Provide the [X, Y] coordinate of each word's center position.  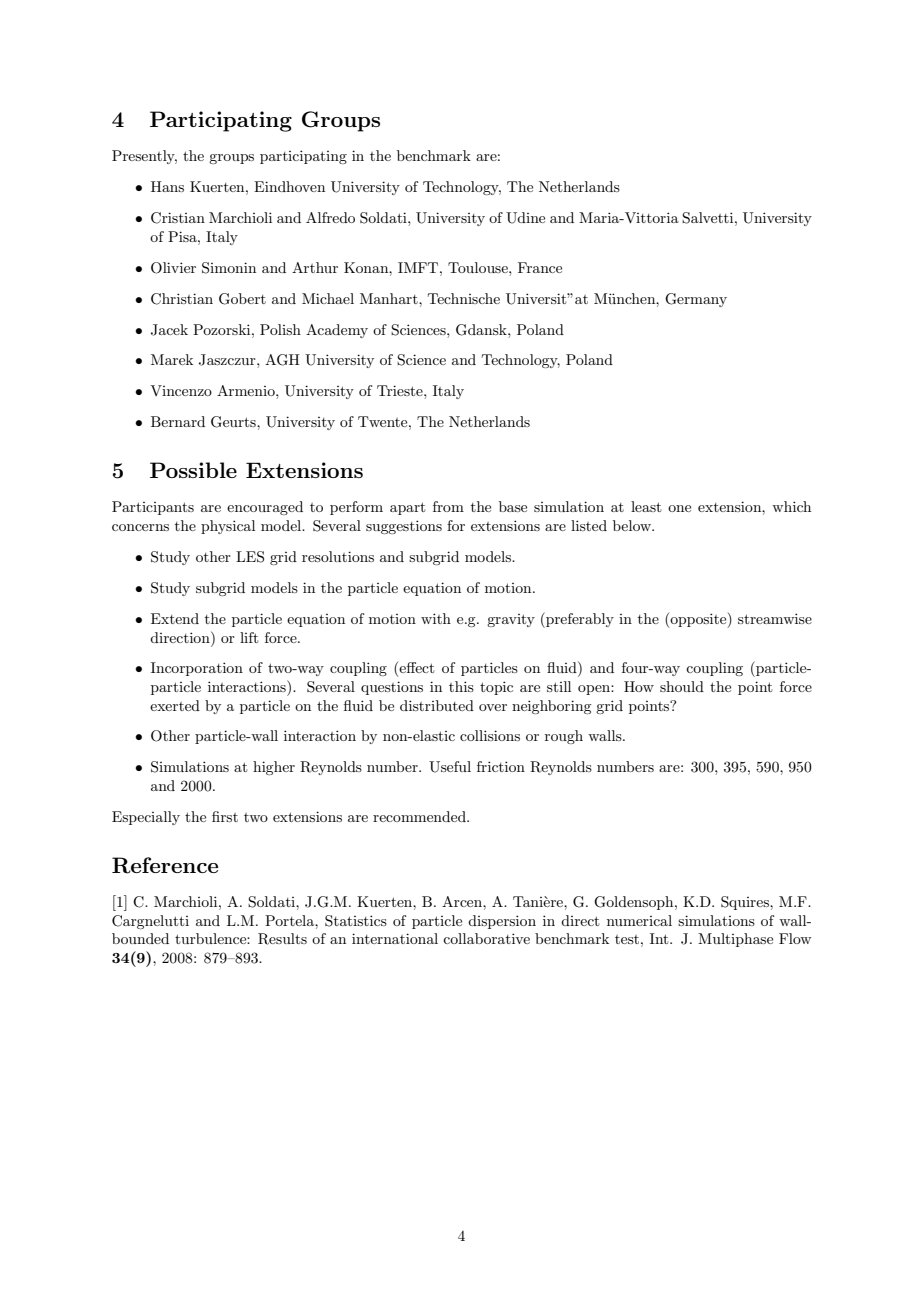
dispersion [502, 922]
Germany [696, 300]
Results [282, 939]
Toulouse [479, 267]
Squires [746, 903]
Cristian [178, 218]
